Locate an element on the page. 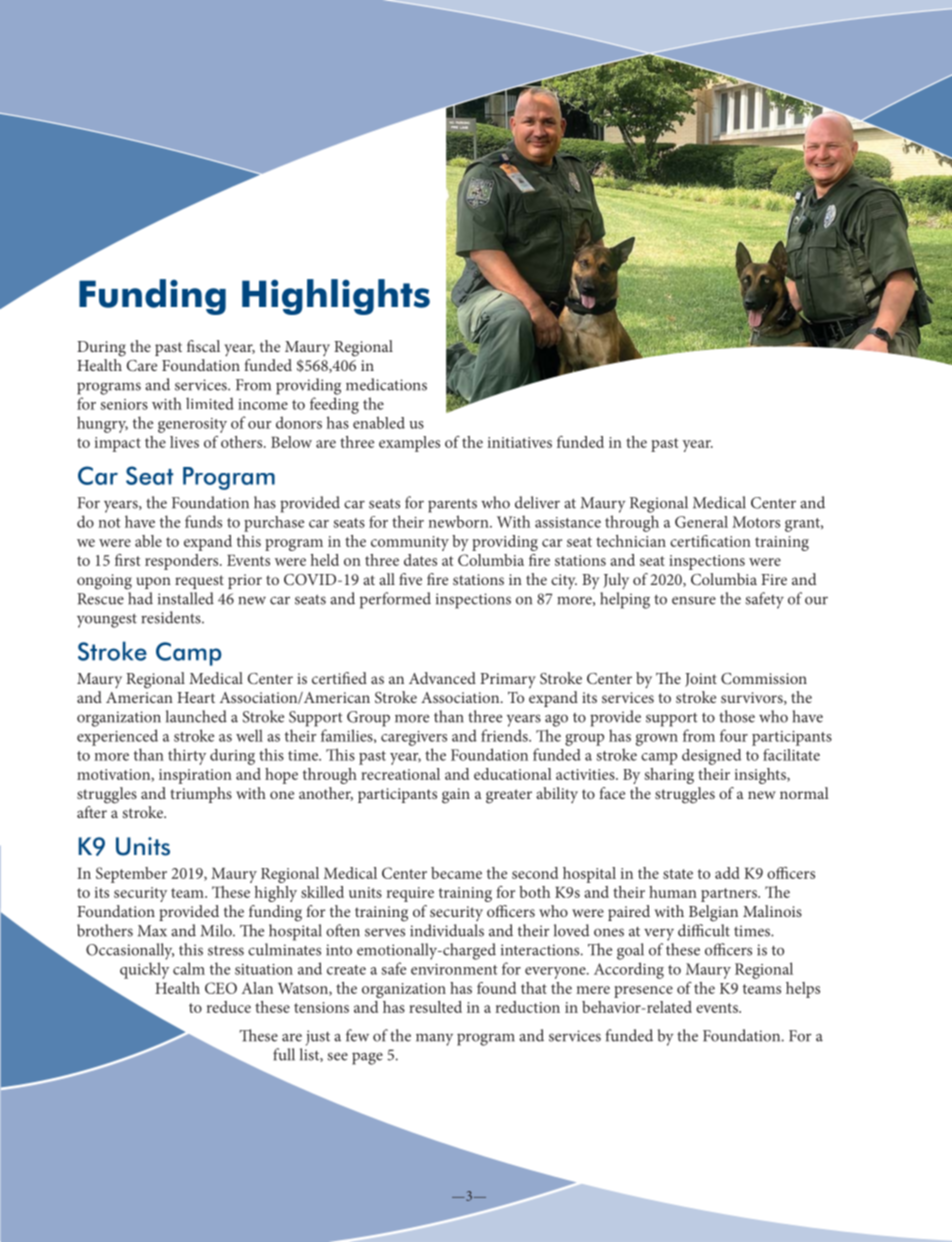 The height and width of the document is (1242, 952). presence is located at coordinates (643, 992).
